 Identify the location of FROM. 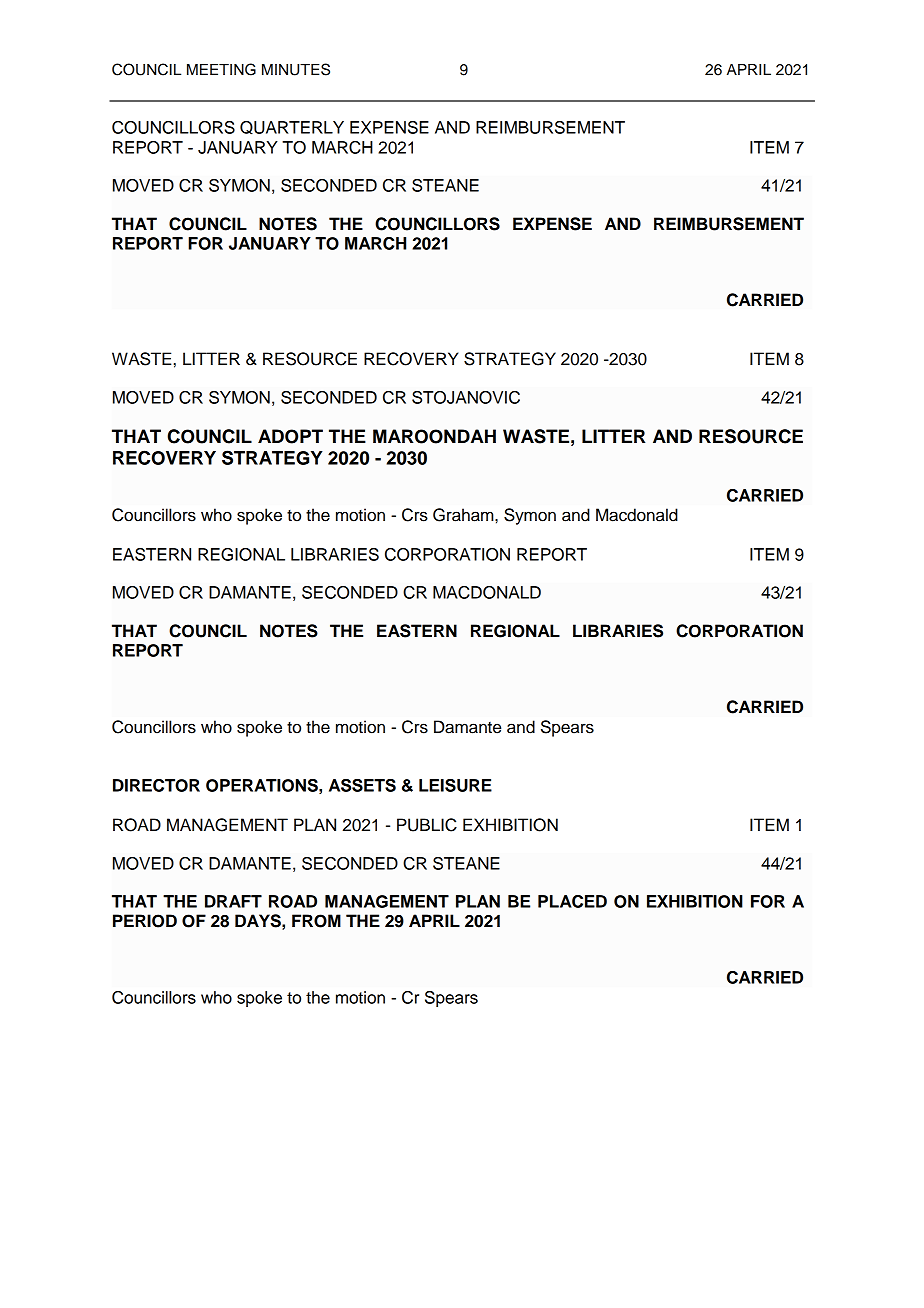
(316, 921).
